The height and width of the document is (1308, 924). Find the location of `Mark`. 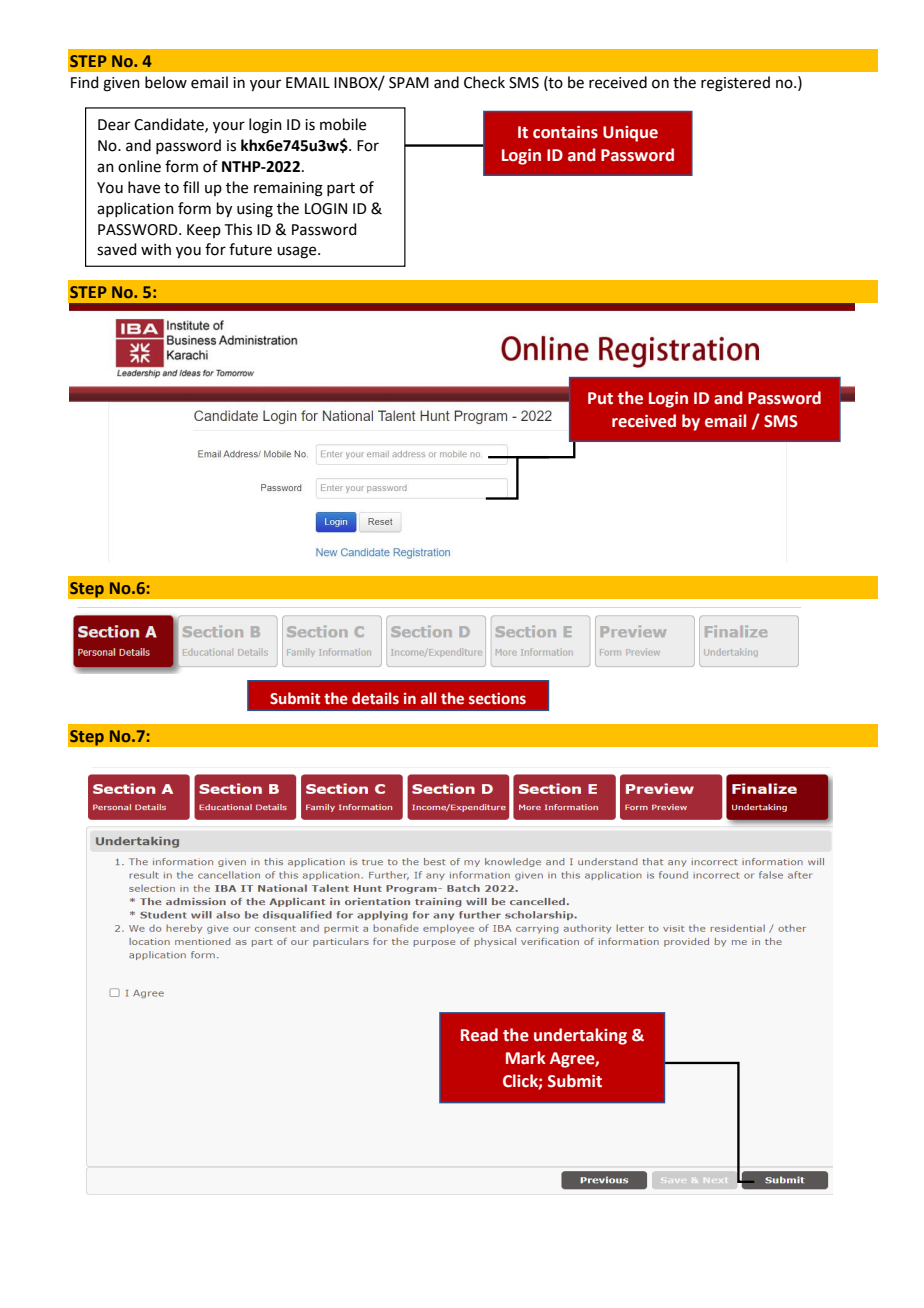

Mark is located at coordinates (526, 1058).
